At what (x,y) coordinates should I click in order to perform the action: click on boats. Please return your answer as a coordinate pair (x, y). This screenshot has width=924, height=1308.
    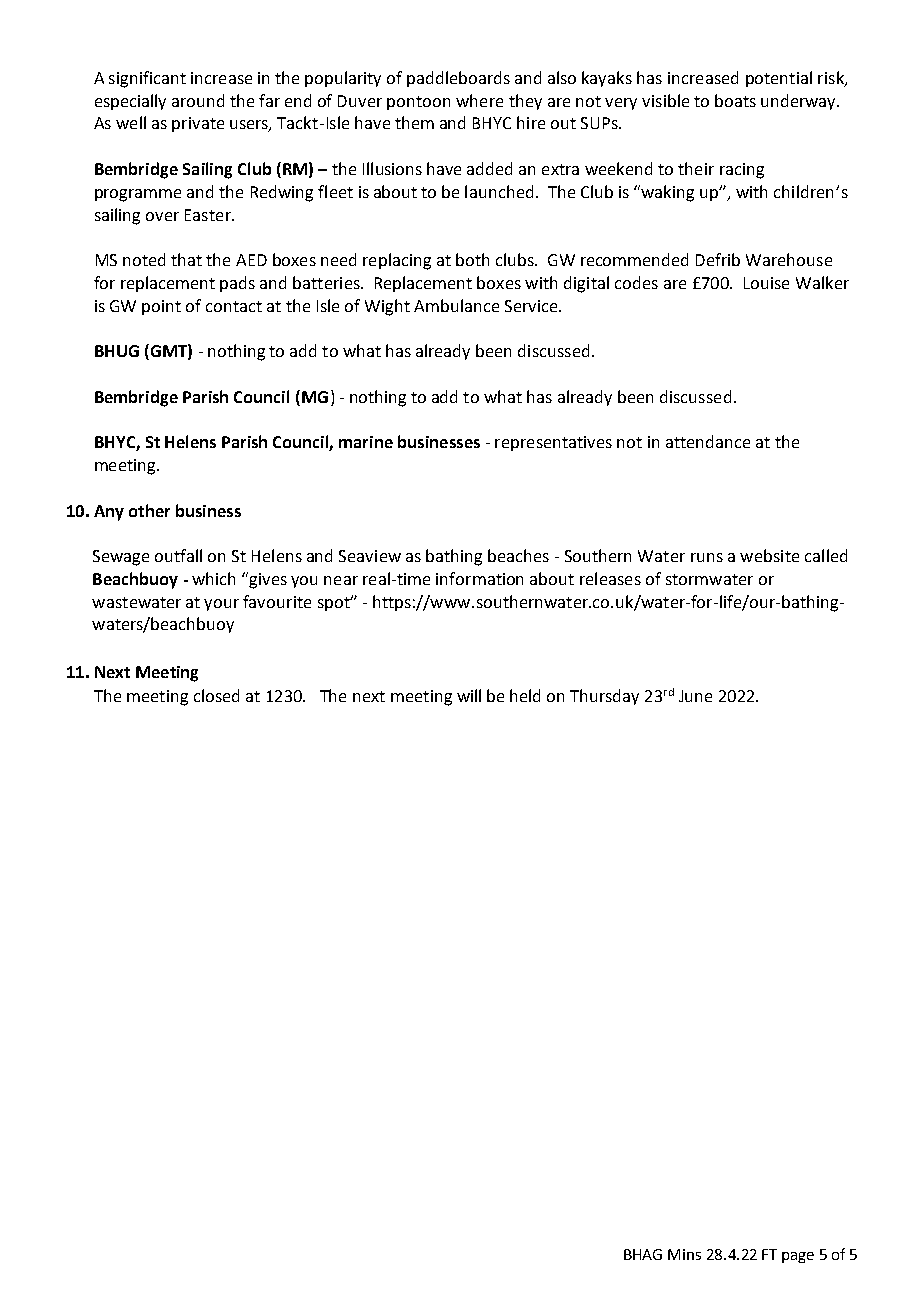
    Looking at the image, I should click on (735, 100).
